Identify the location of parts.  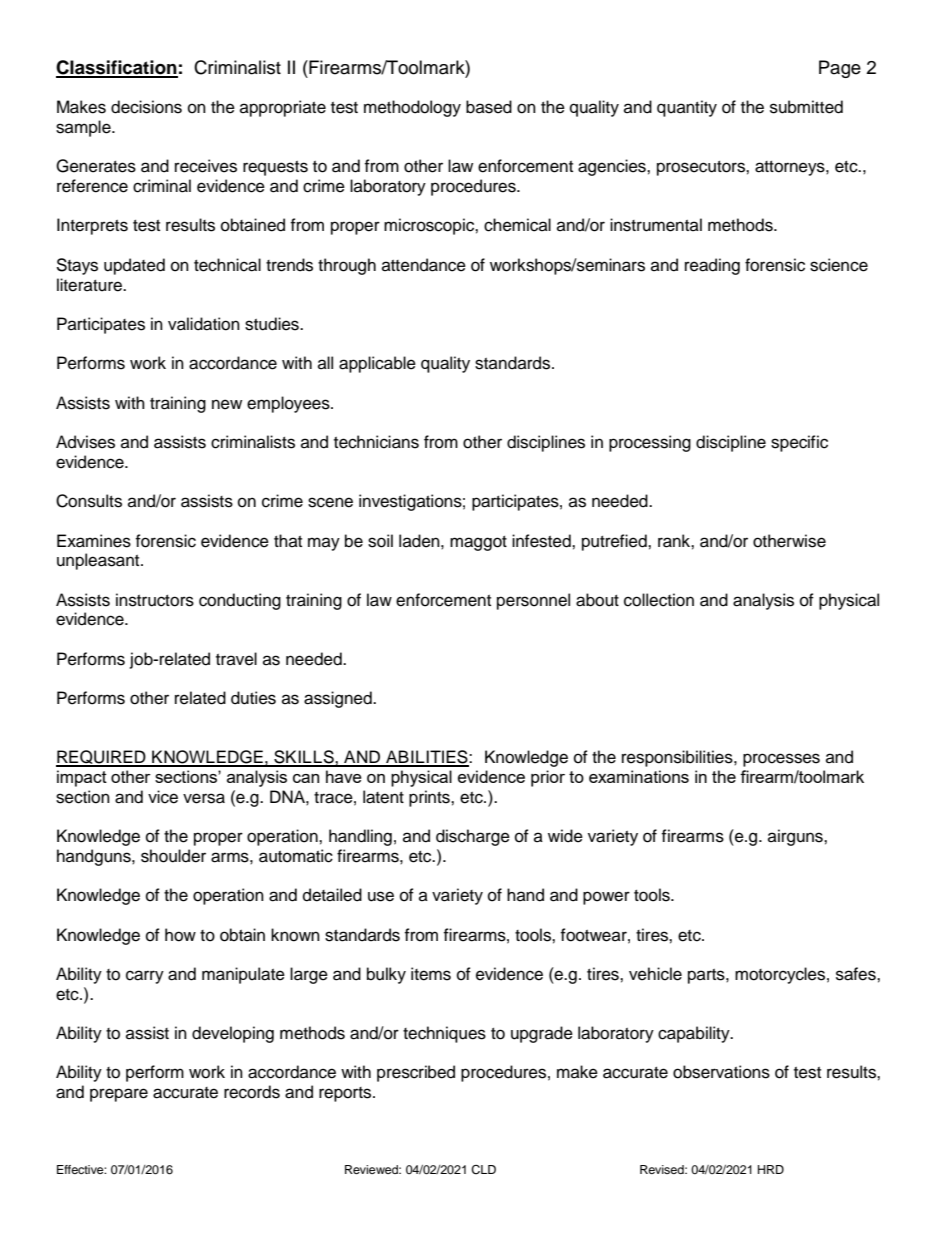
(707, 976).
